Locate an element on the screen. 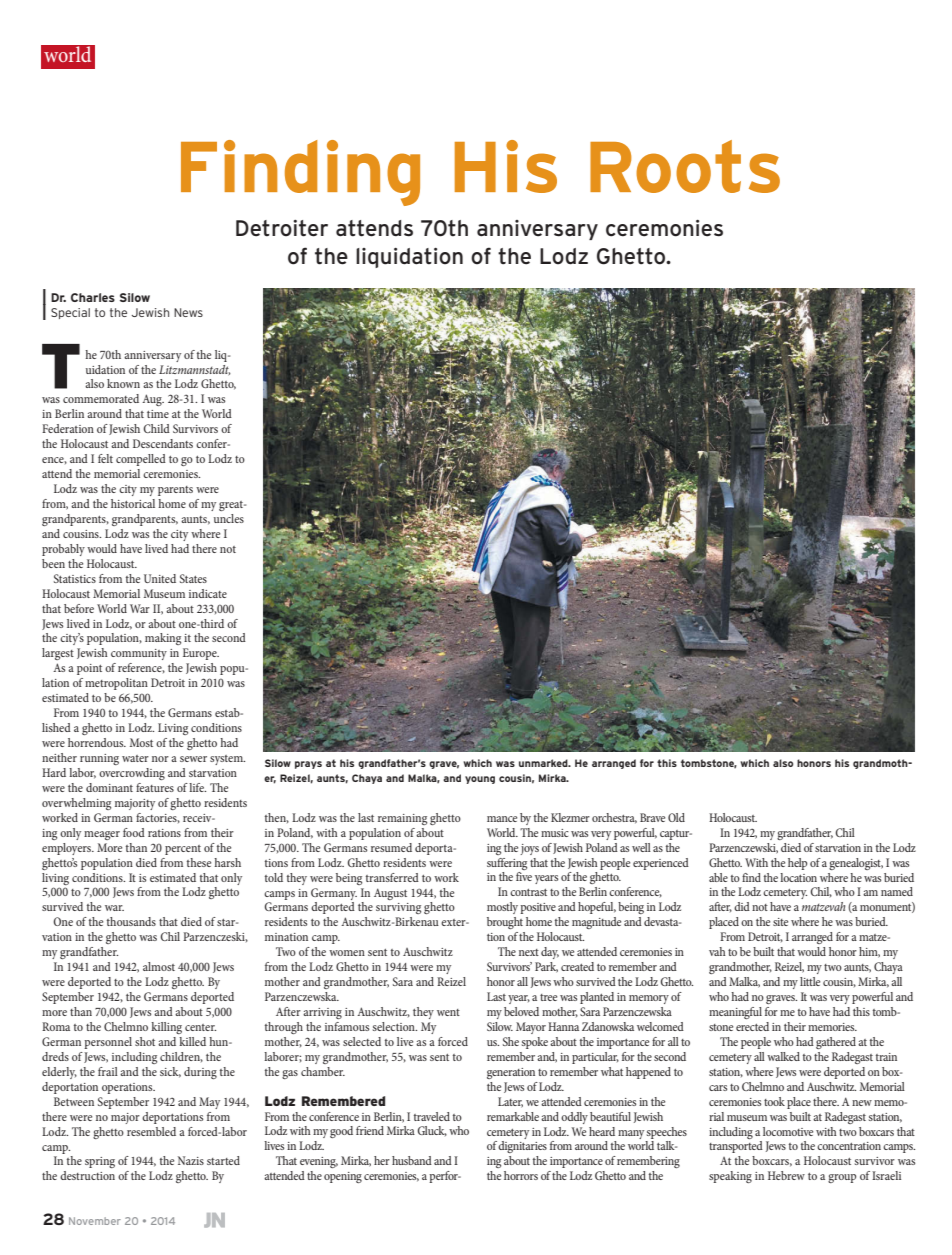 This screenshot has width=952, height=1255. uncles is located at coordinates (229, 518).
